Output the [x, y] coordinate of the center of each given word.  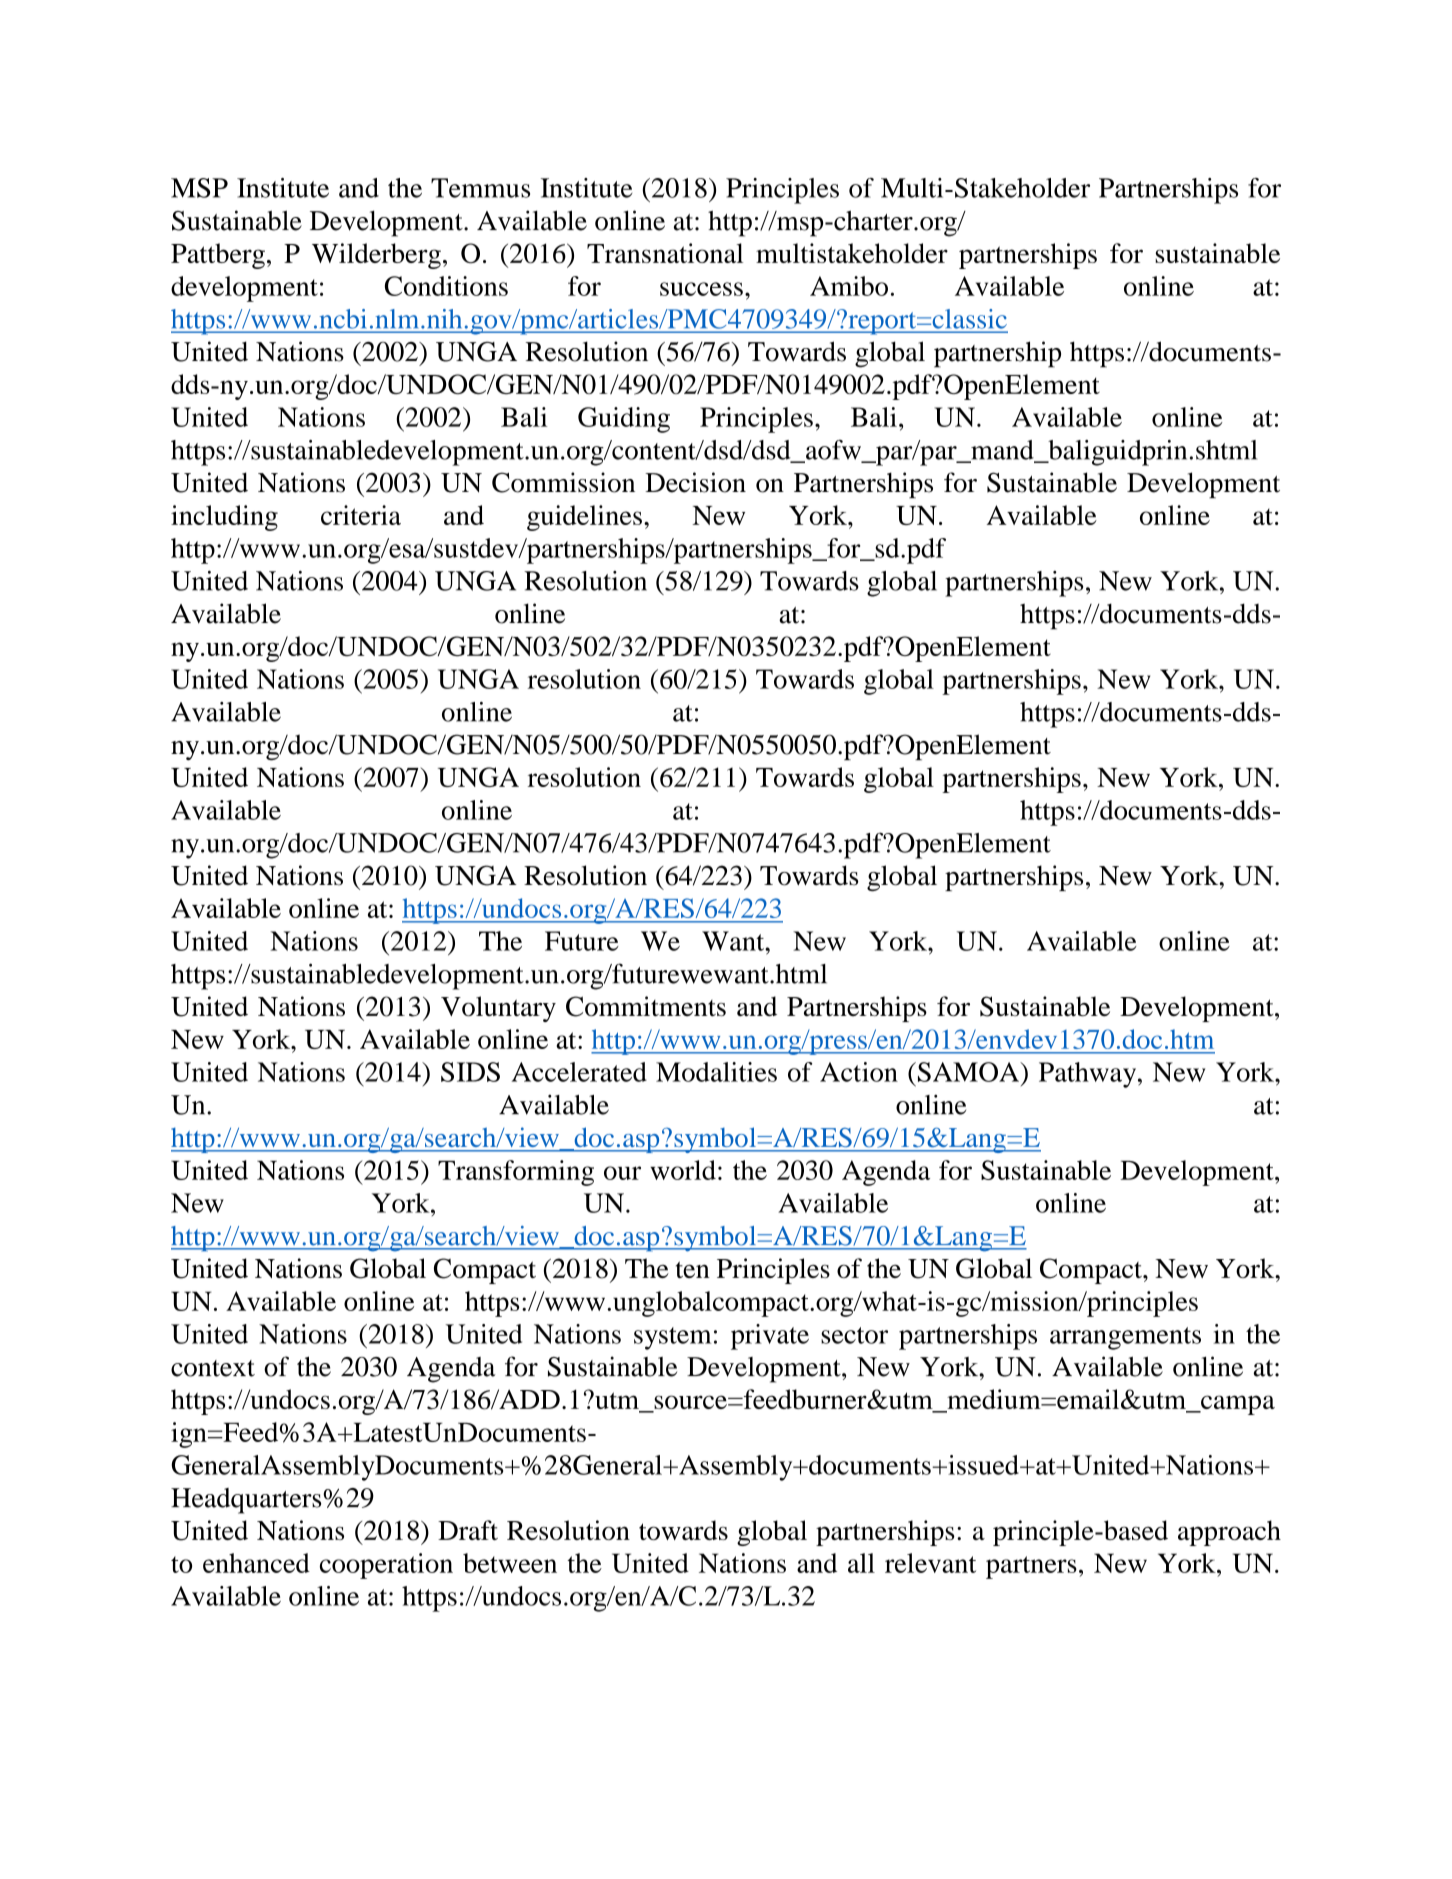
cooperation [386, 1566]
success [701, 289]
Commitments [646, 1006]
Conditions [446, 286]
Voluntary [498, 1009]
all [861, 1563]
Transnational [665, 253]
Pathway [1089, 1075]
